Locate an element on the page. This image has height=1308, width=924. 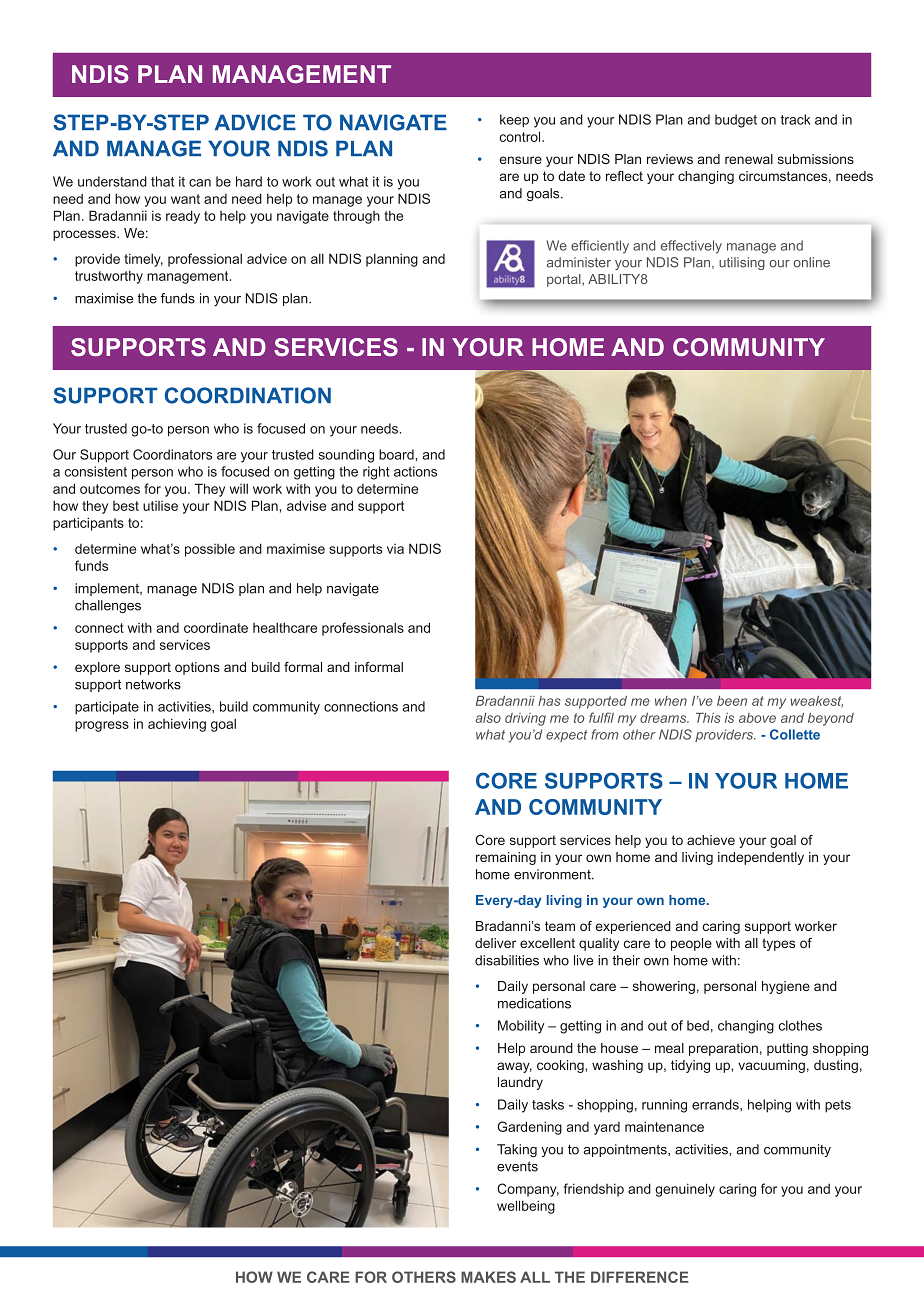
board is located at coordinates (397, 454).
